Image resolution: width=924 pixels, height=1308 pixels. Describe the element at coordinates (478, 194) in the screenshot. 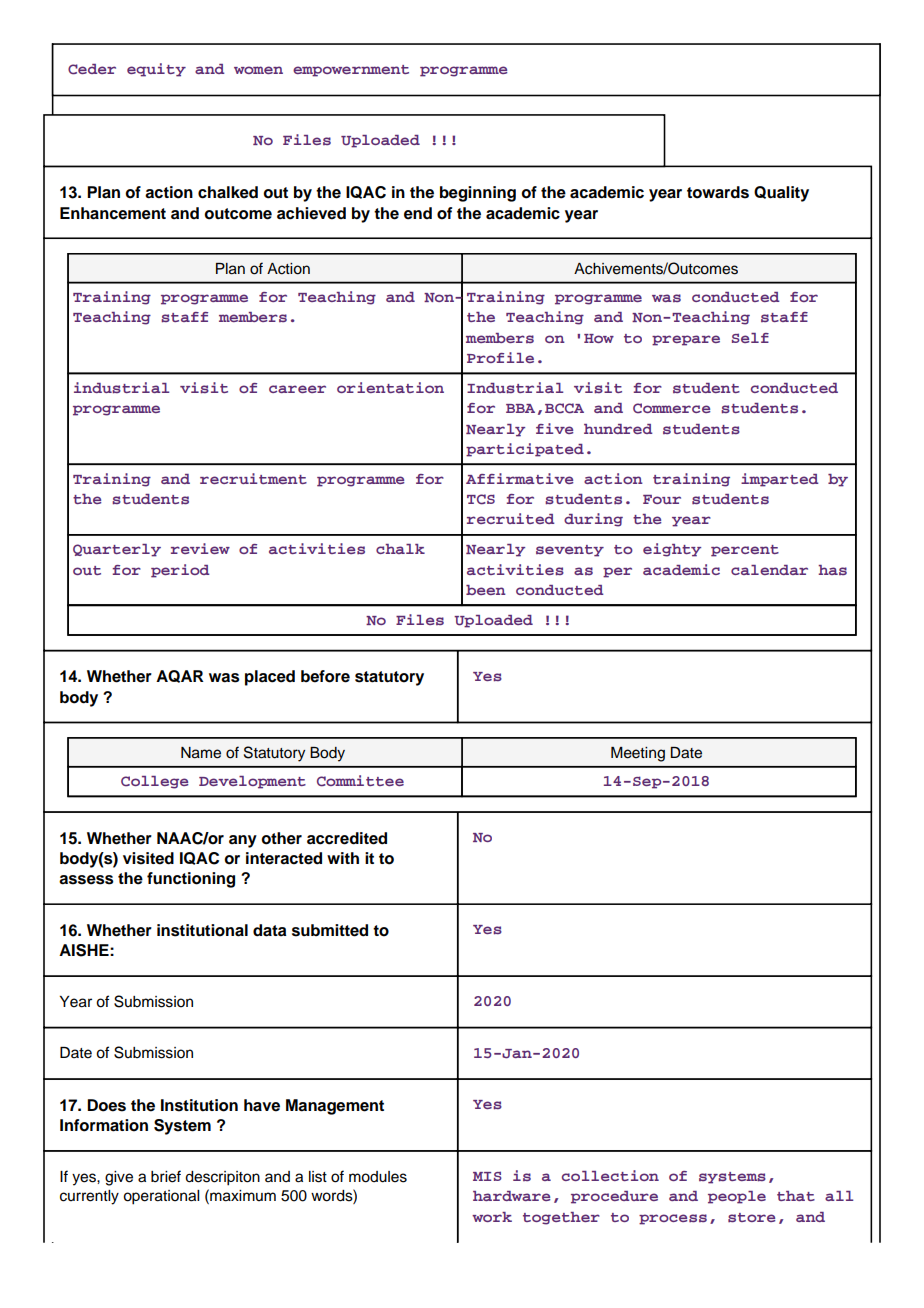

I see `beginning` at that location.
